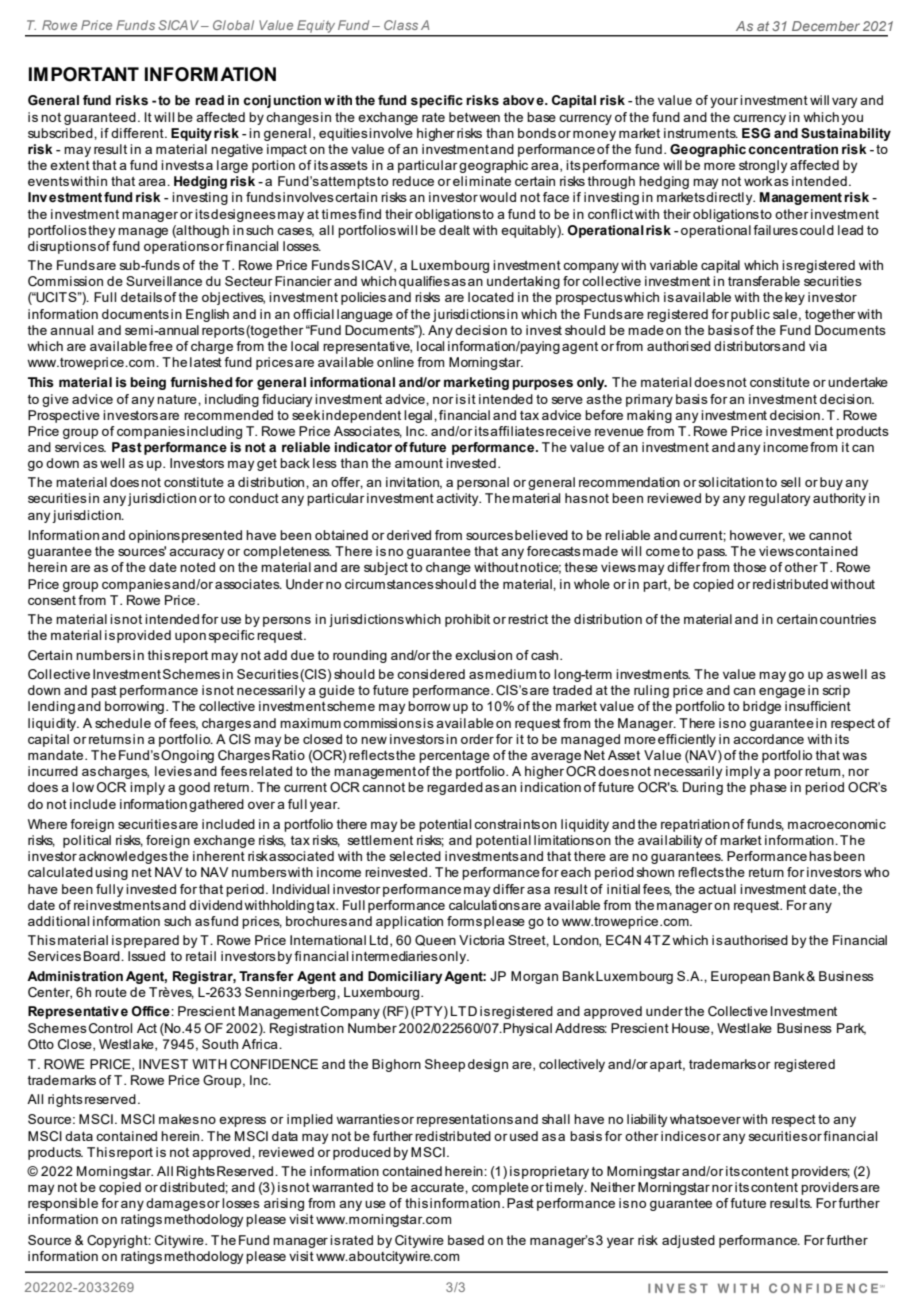 Image resolution: width=911 pixels, height=1316 pixels. I want to click on IMPORTANT, so click(84, 74).
